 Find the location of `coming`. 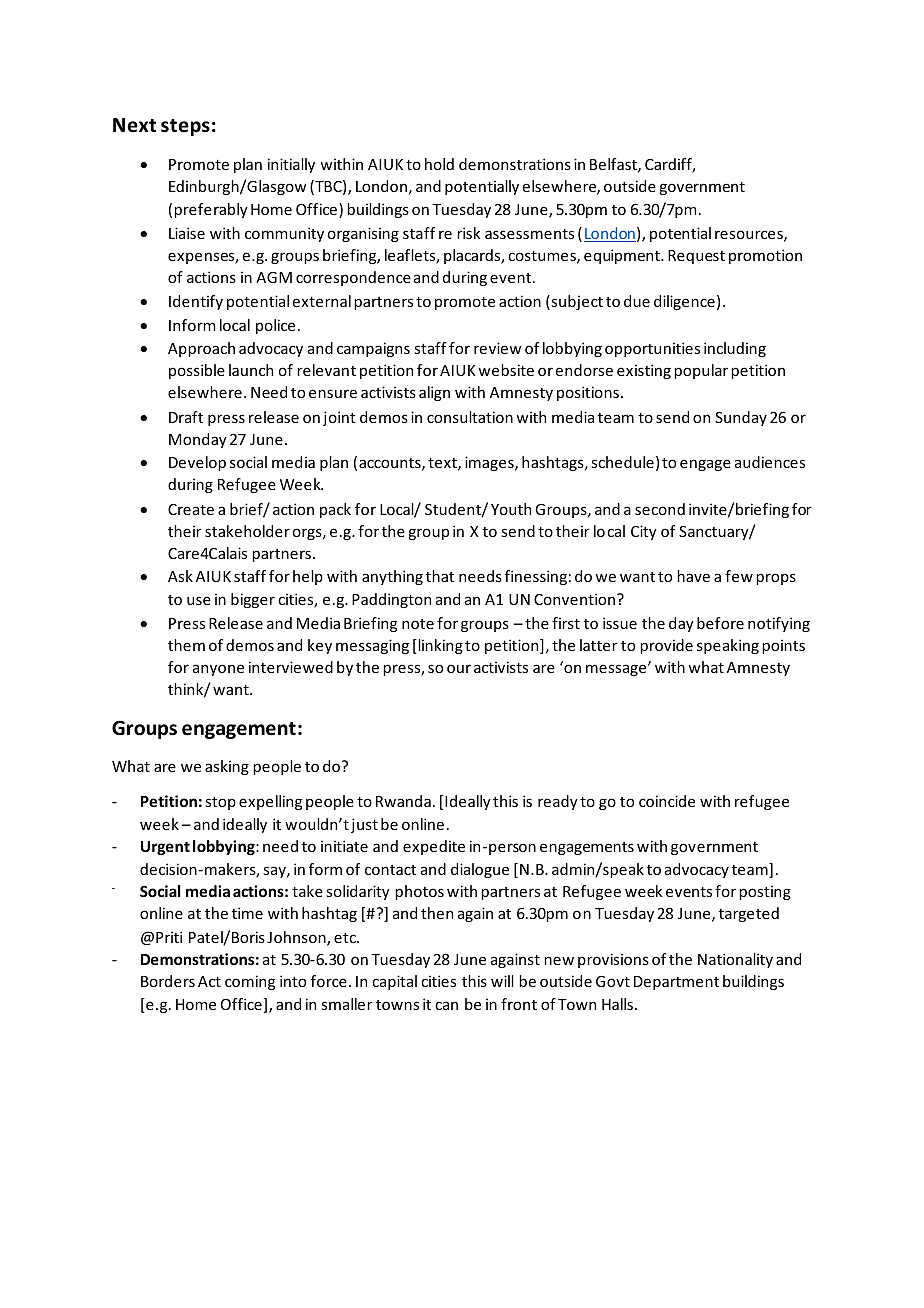

coming is located at coordinates (250, 982).
